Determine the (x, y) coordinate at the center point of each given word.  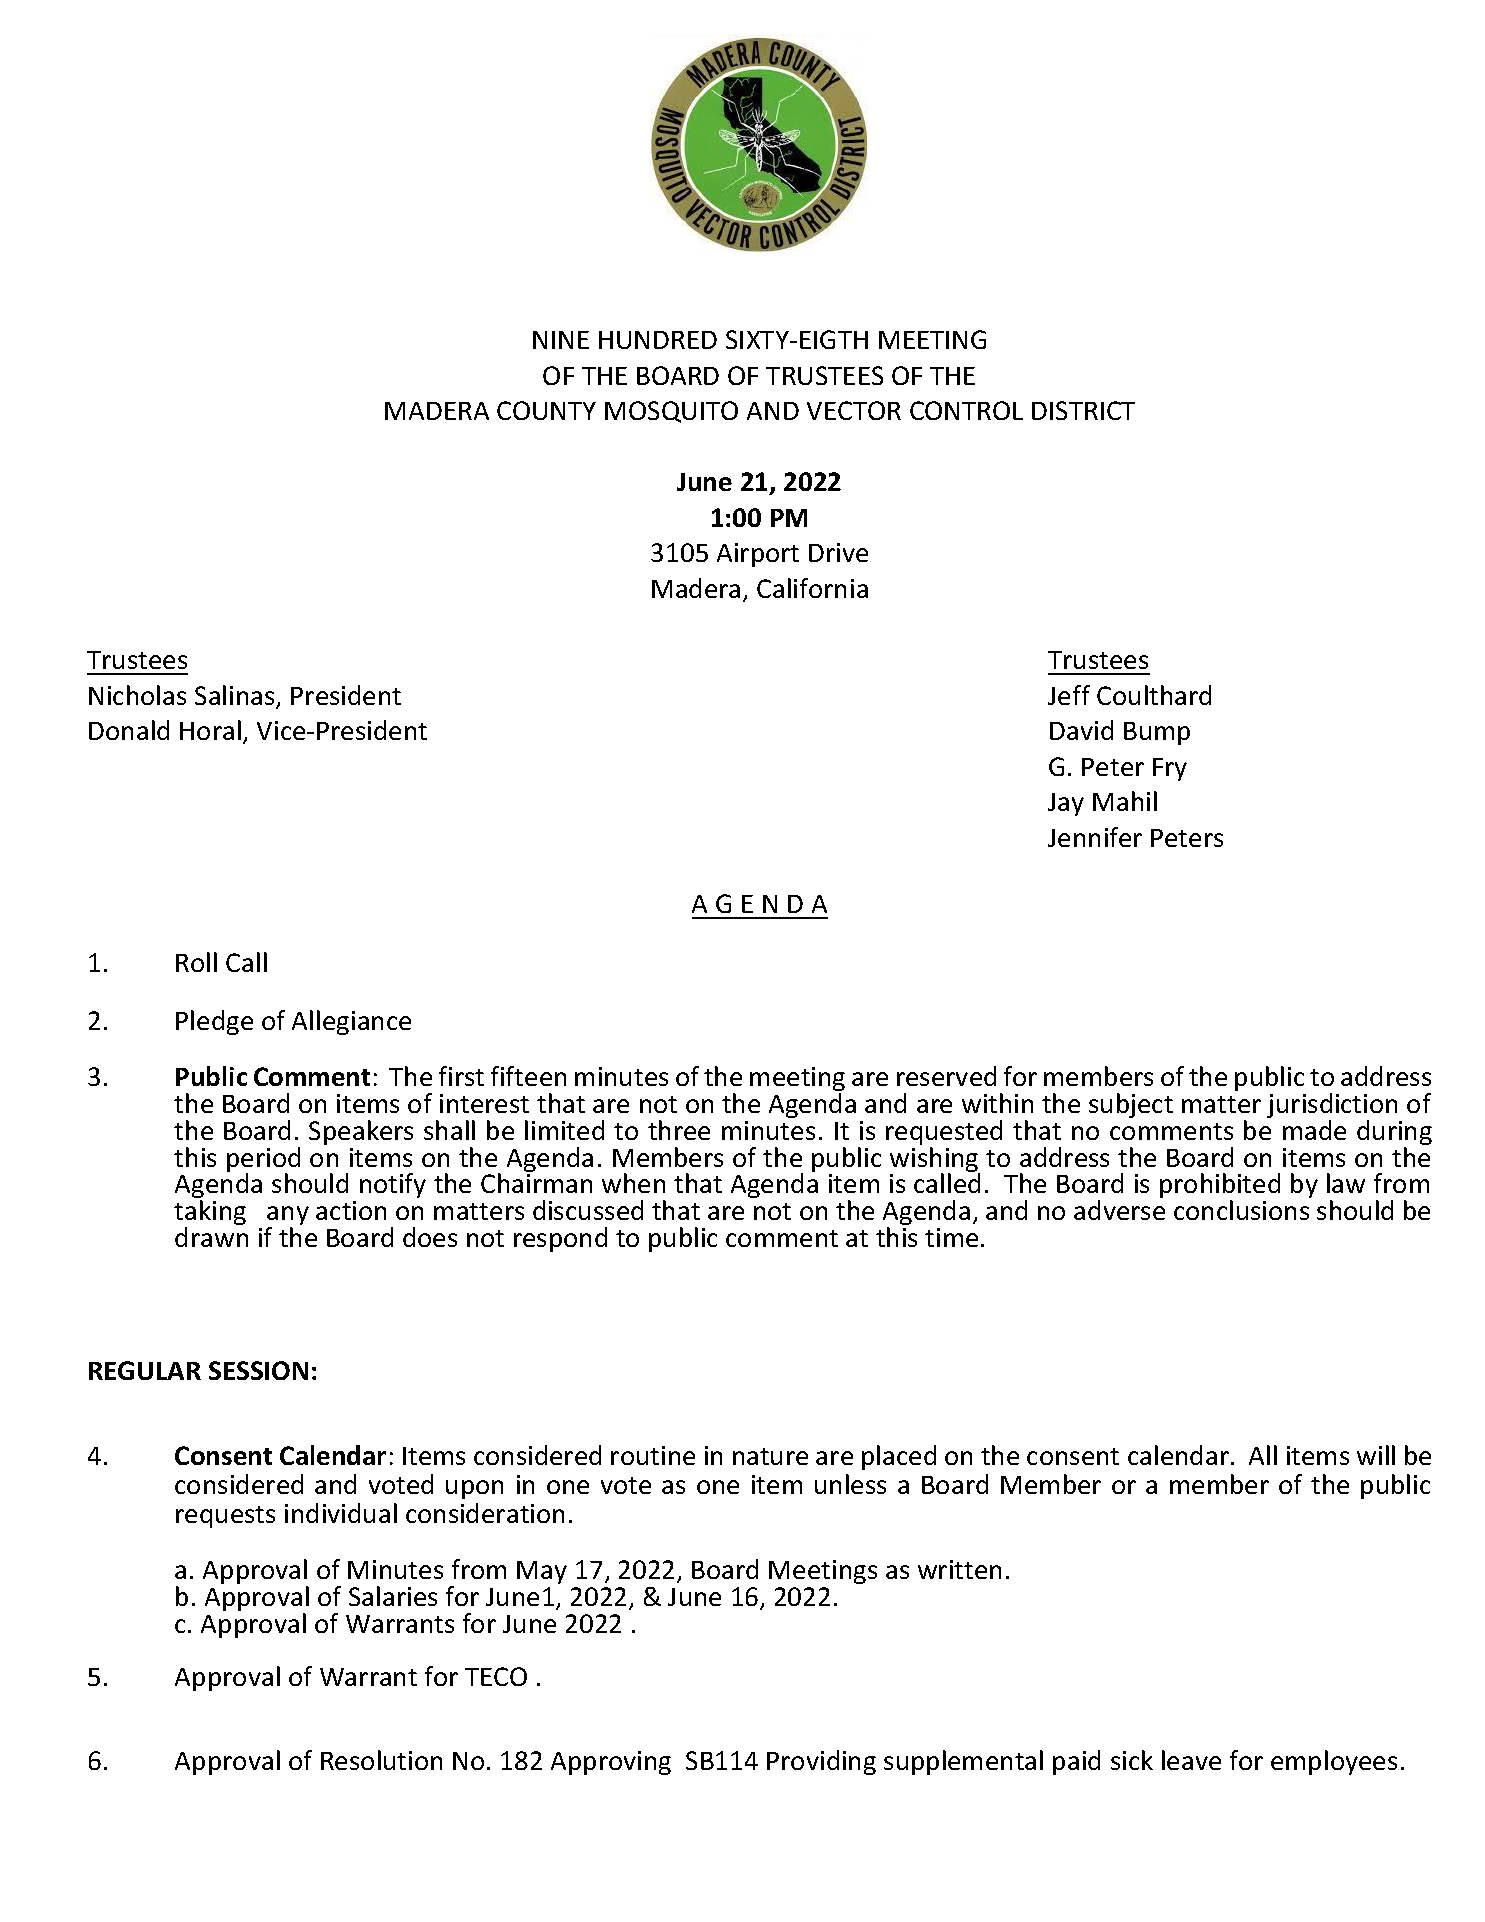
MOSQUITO (671, 412)
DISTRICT (1083, 410)
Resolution (381, 1760)
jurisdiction (1332, 1107)
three (679, 1130)
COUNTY (546, 410)
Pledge (214, 1022)
